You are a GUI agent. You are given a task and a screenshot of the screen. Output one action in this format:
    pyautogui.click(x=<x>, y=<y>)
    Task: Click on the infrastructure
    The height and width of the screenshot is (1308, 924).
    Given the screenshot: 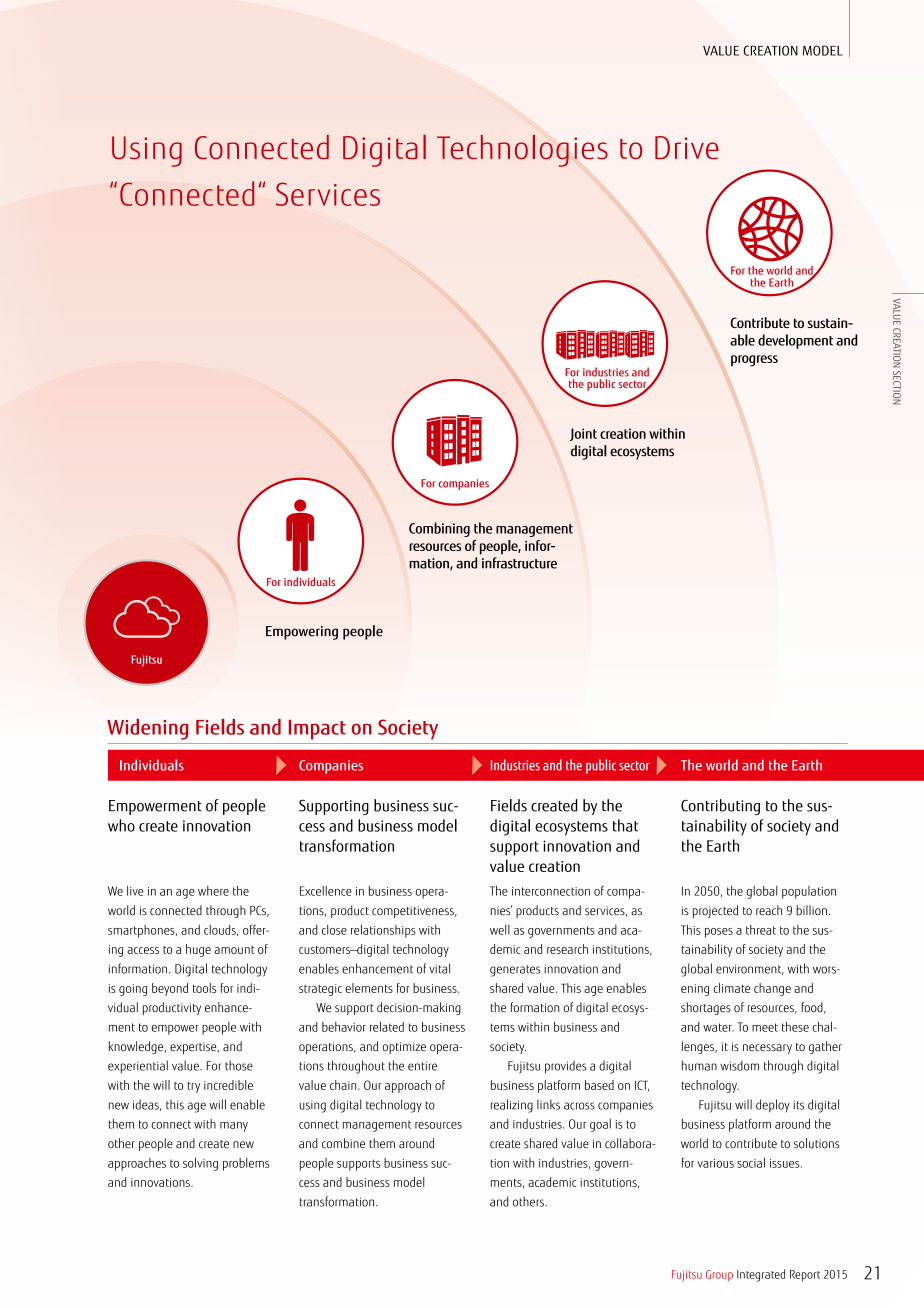 What is the action you would take?
    pyautogui.click(x=519, y=563)
